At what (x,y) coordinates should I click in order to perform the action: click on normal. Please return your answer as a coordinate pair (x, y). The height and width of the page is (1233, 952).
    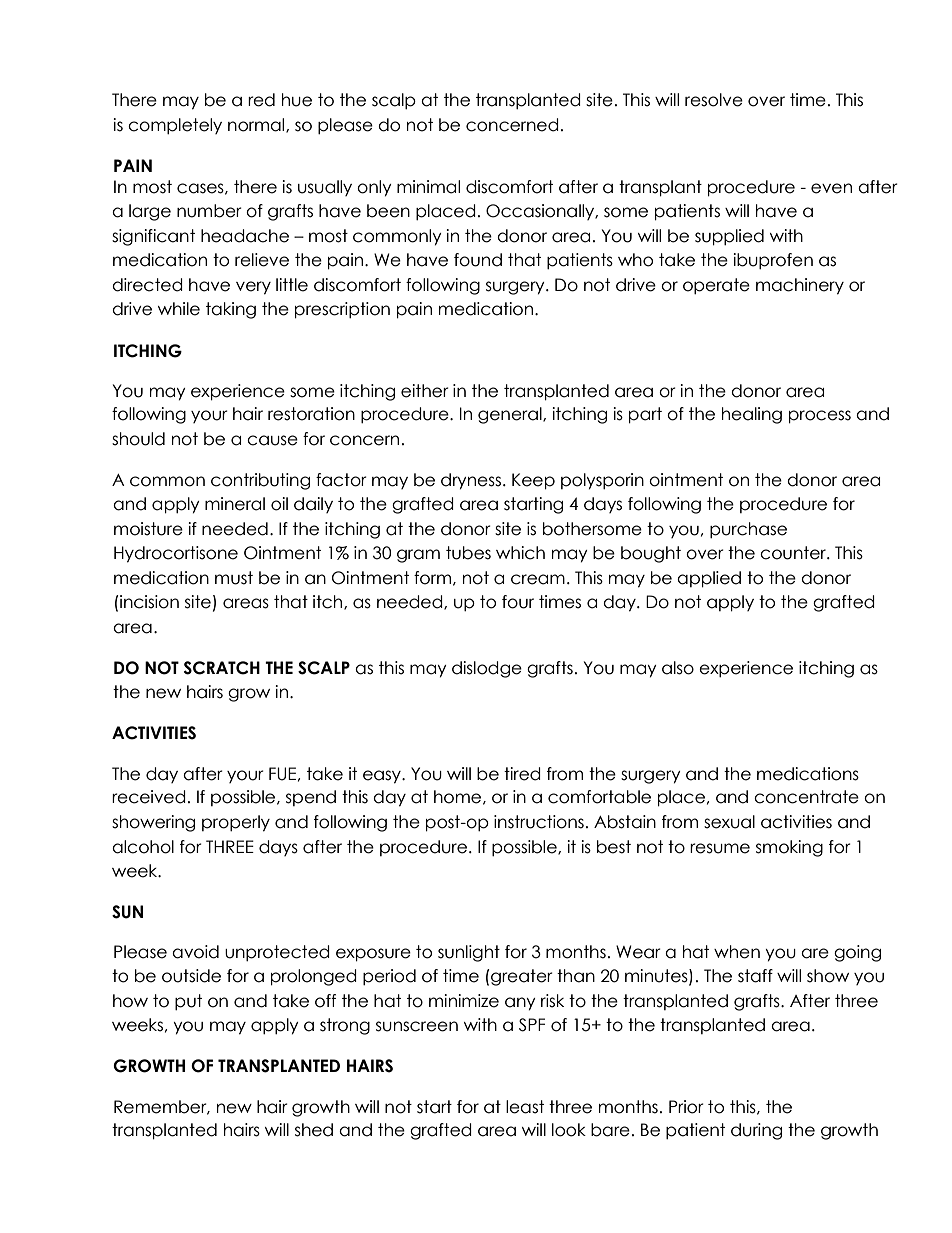
    Looking at the image, I should click on (257, 125).
